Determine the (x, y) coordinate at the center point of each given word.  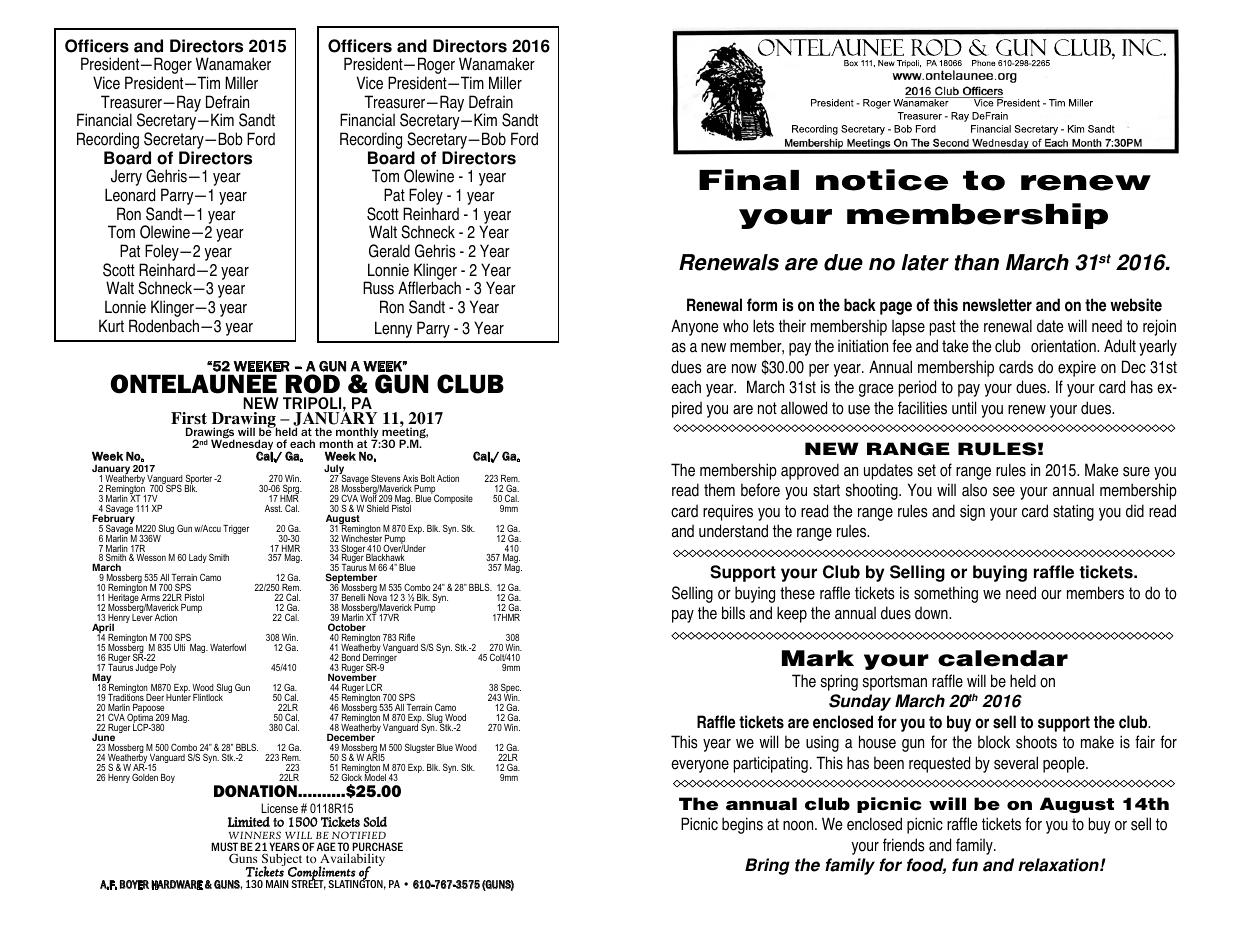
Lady (198, 558)
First (189, 420)
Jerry (126, 177)
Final (749, 180)
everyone (700, 766)
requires (728, 512)
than (976, 262)
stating (1073, 512)
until (964, 408)
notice (882, 180)
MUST (224, 848)
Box (851, 63)
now (744, 369)
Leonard (130, 195)
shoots (1036, 742)
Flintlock (208, 697)
